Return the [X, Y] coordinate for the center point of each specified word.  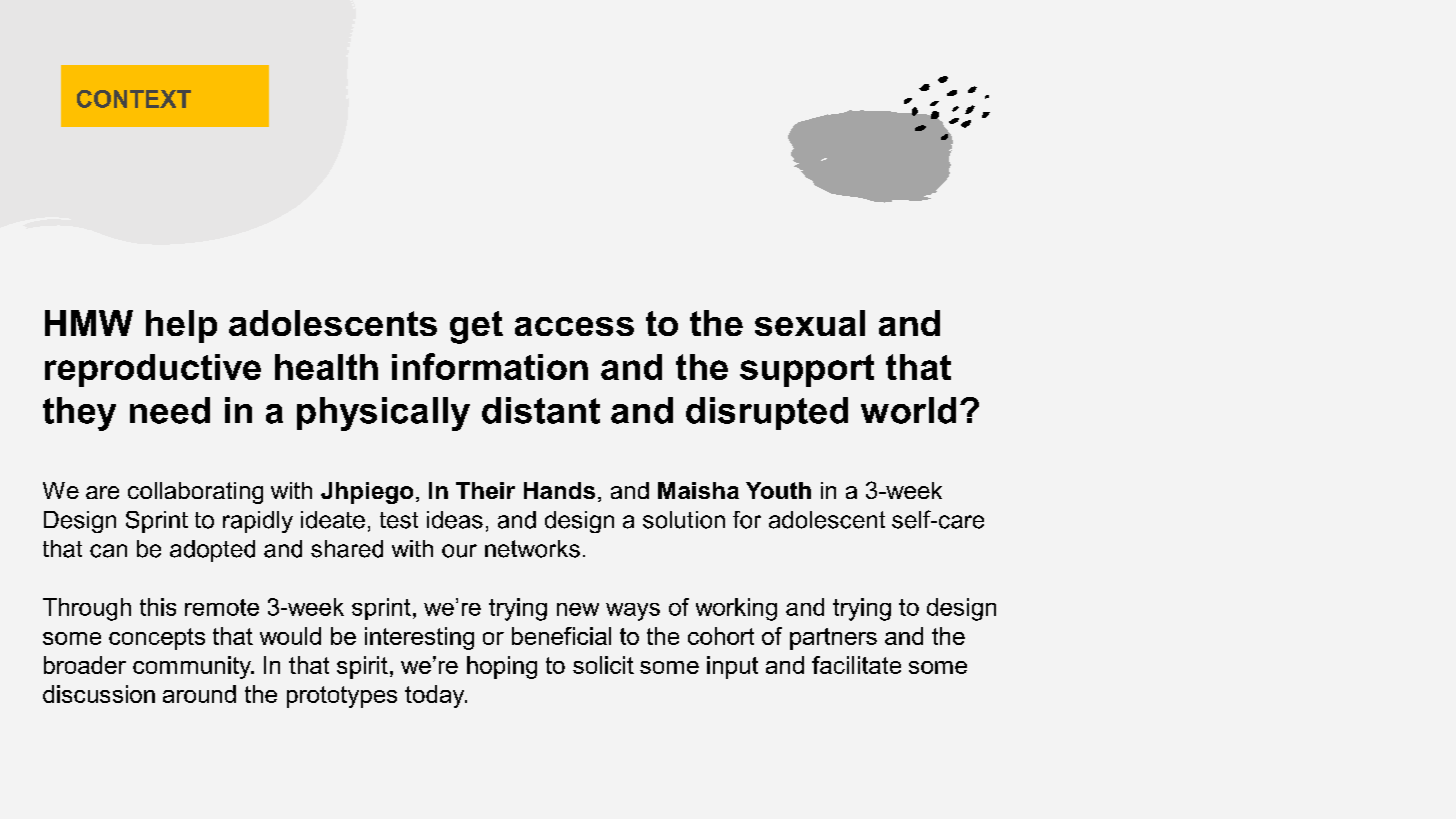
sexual [810, 323]
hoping [502, 667]
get [476, 327]
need [170, 410]
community [193, 667]
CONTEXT [134, 99]
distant [541, 410]
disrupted [767, 413]
